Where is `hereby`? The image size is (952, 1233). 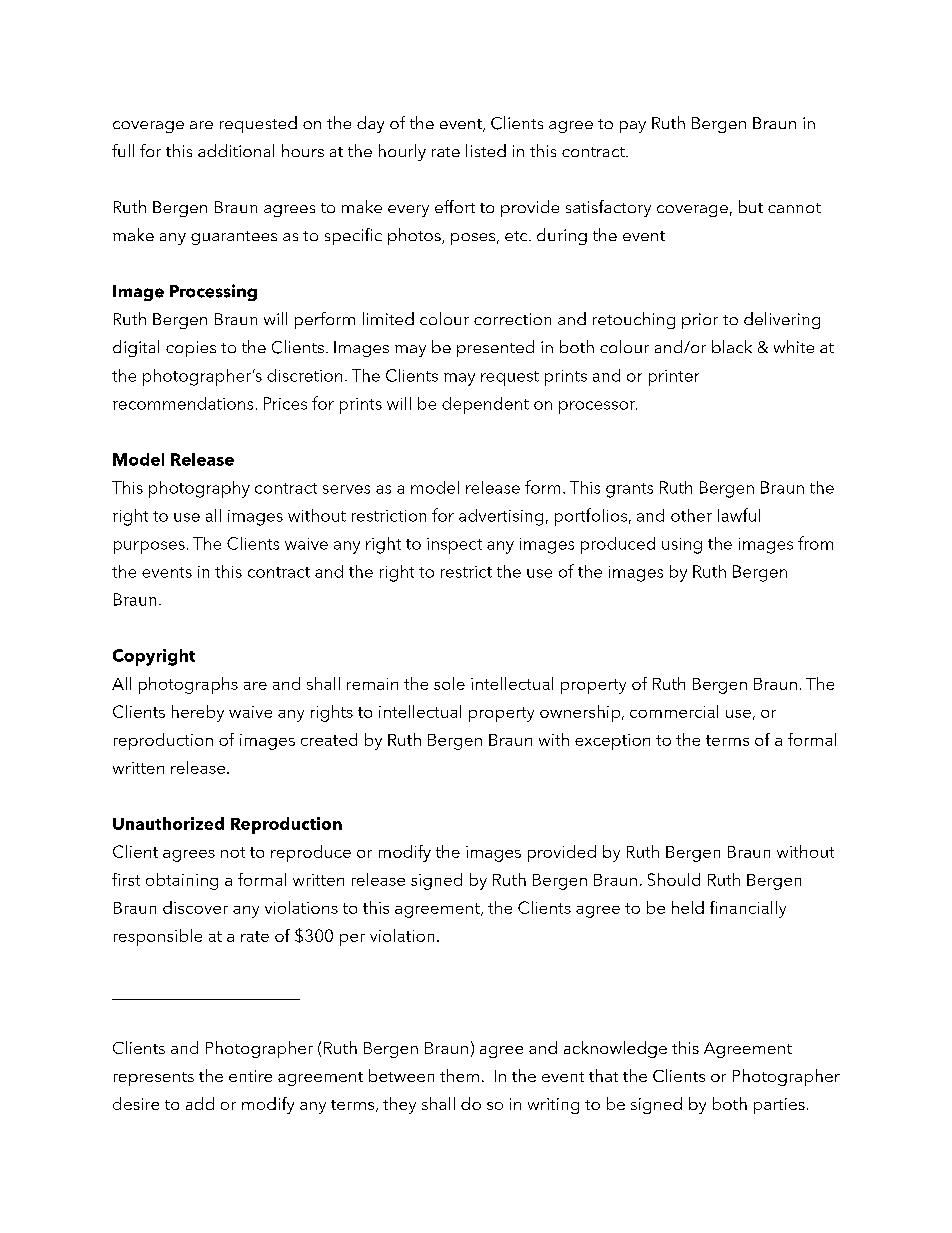 hereby is located at coordinates (198, 713).
